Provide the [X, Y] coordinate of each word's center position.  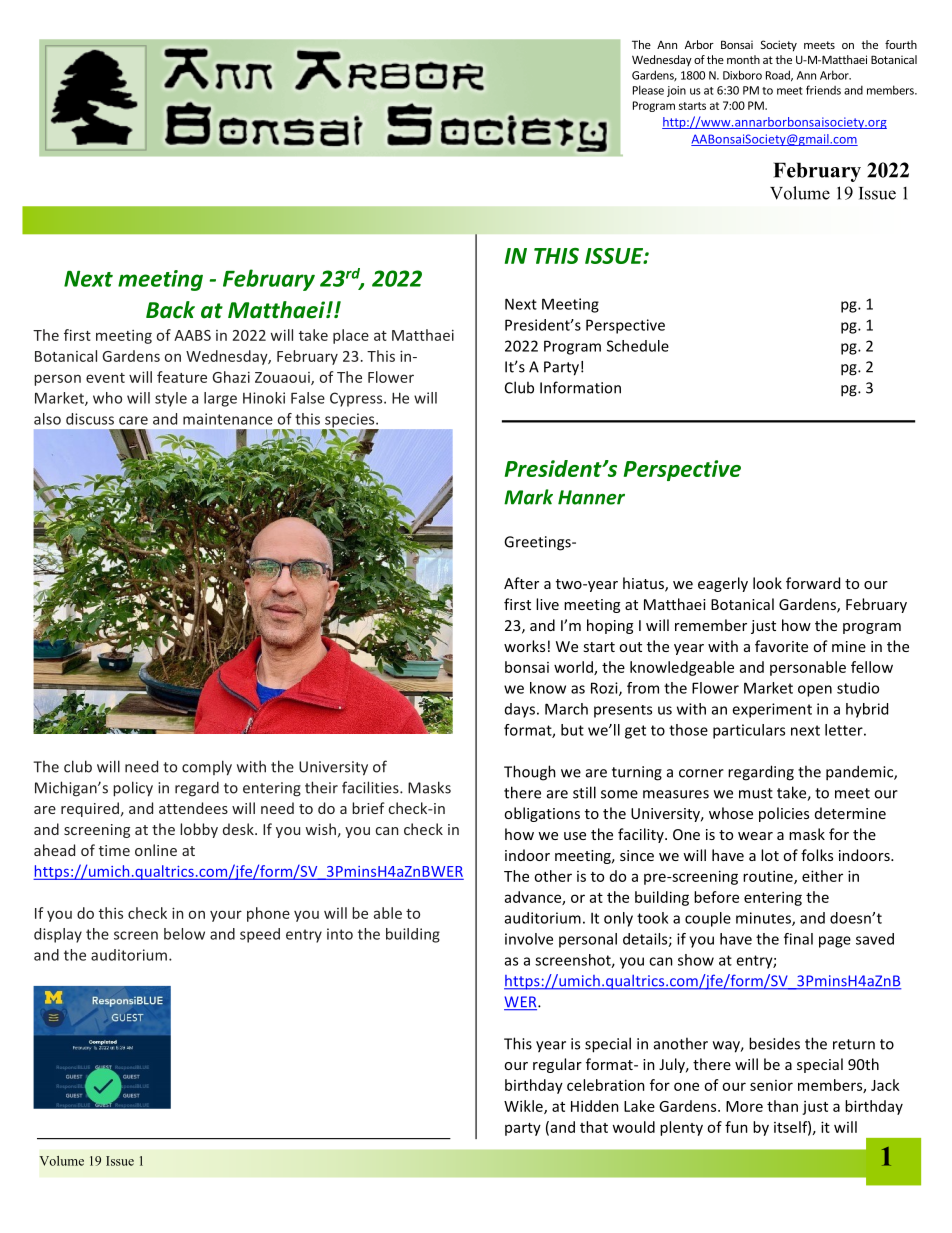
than [782, 1106]
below [184, 934]
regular [557, 1065]
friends [823, 90]
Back [170, 310]
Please [648, 90]
